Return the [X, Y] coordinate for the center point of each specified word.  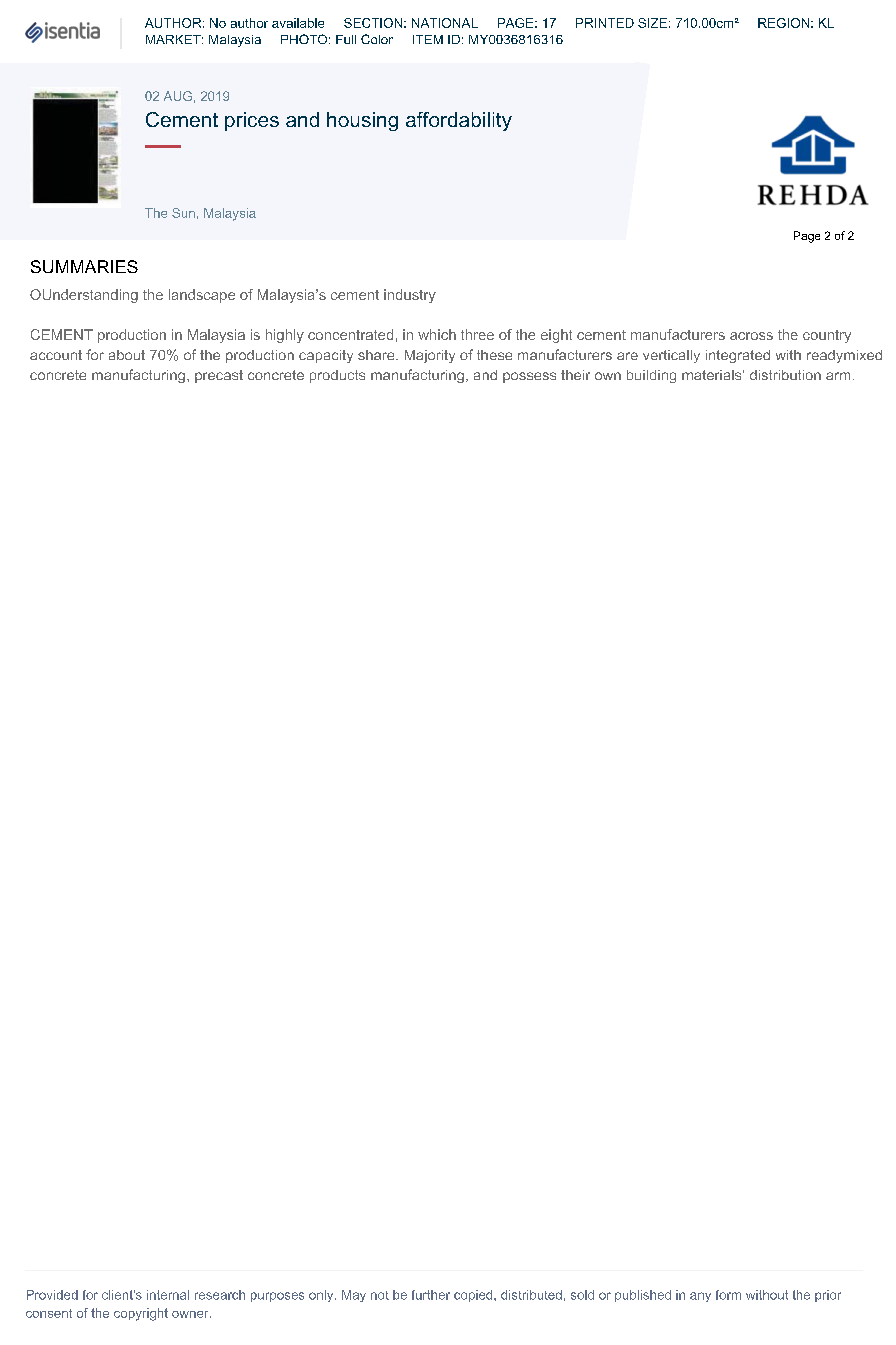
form [728, 1295]
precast [219, 376]
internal [168, 1295]
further [431, 1295]
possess [529, 377]
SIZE [652, 23]
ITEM [428, 39]
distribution [785, 375]
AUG [178, 96]
